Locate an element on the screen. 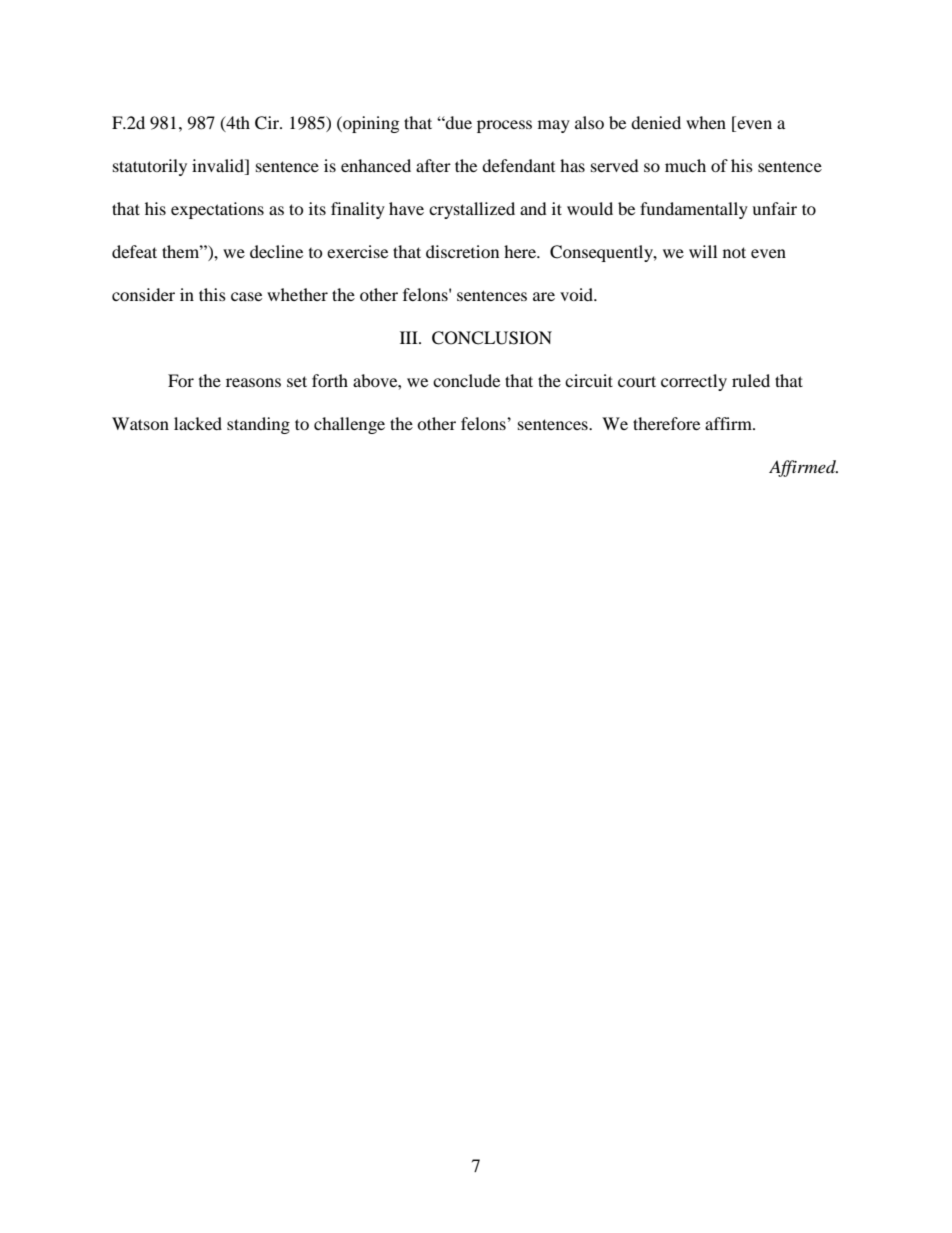 This screenshot has height=1233, width=952. this is located at coordinates (212, 294).
